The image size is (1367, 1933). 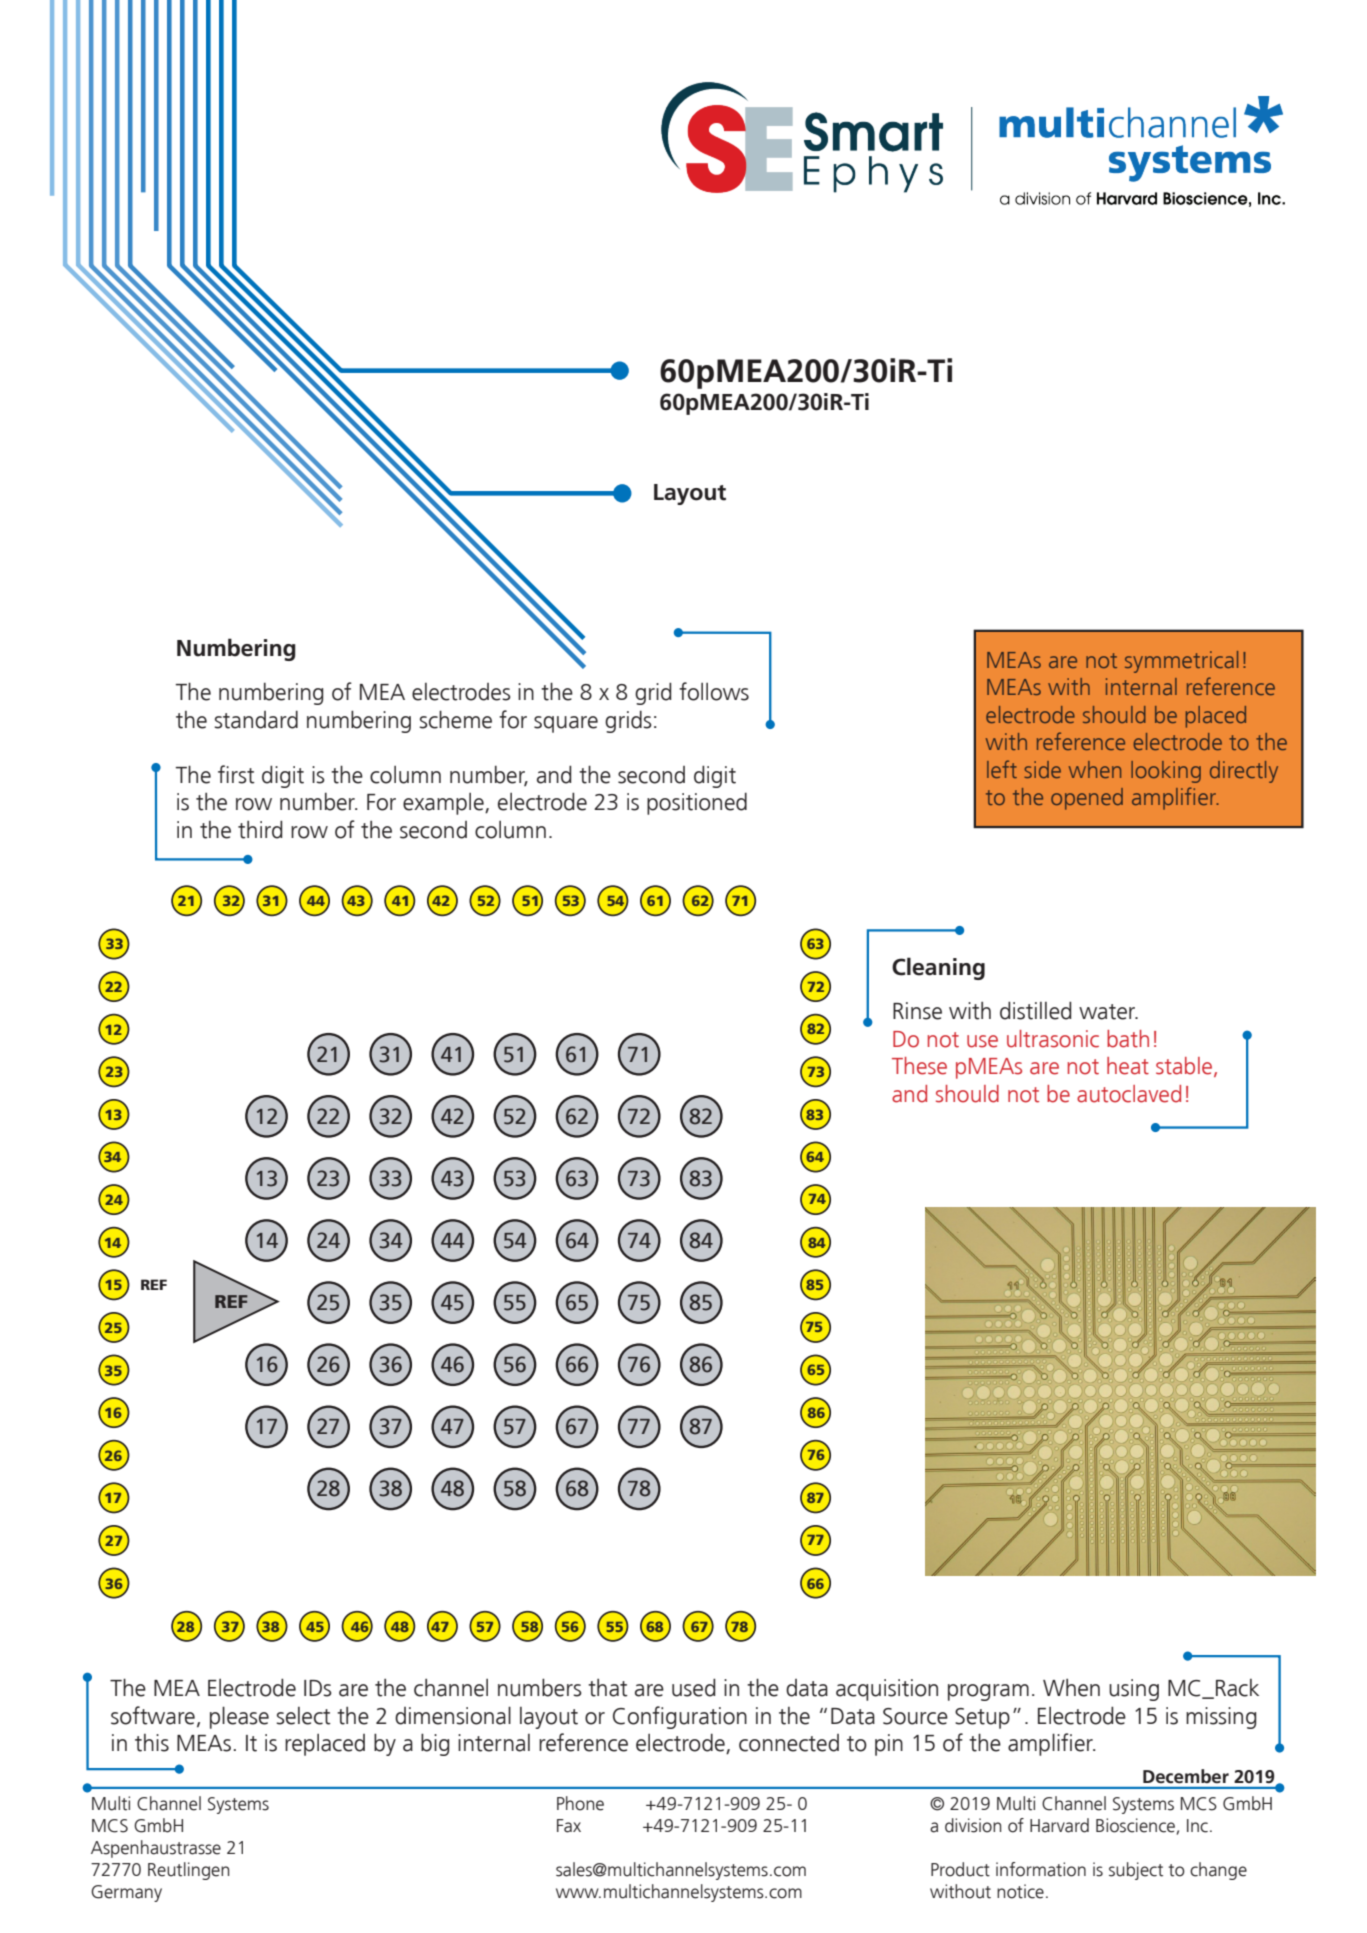 I want to click on heat, so click(x=1128, y=1066).
